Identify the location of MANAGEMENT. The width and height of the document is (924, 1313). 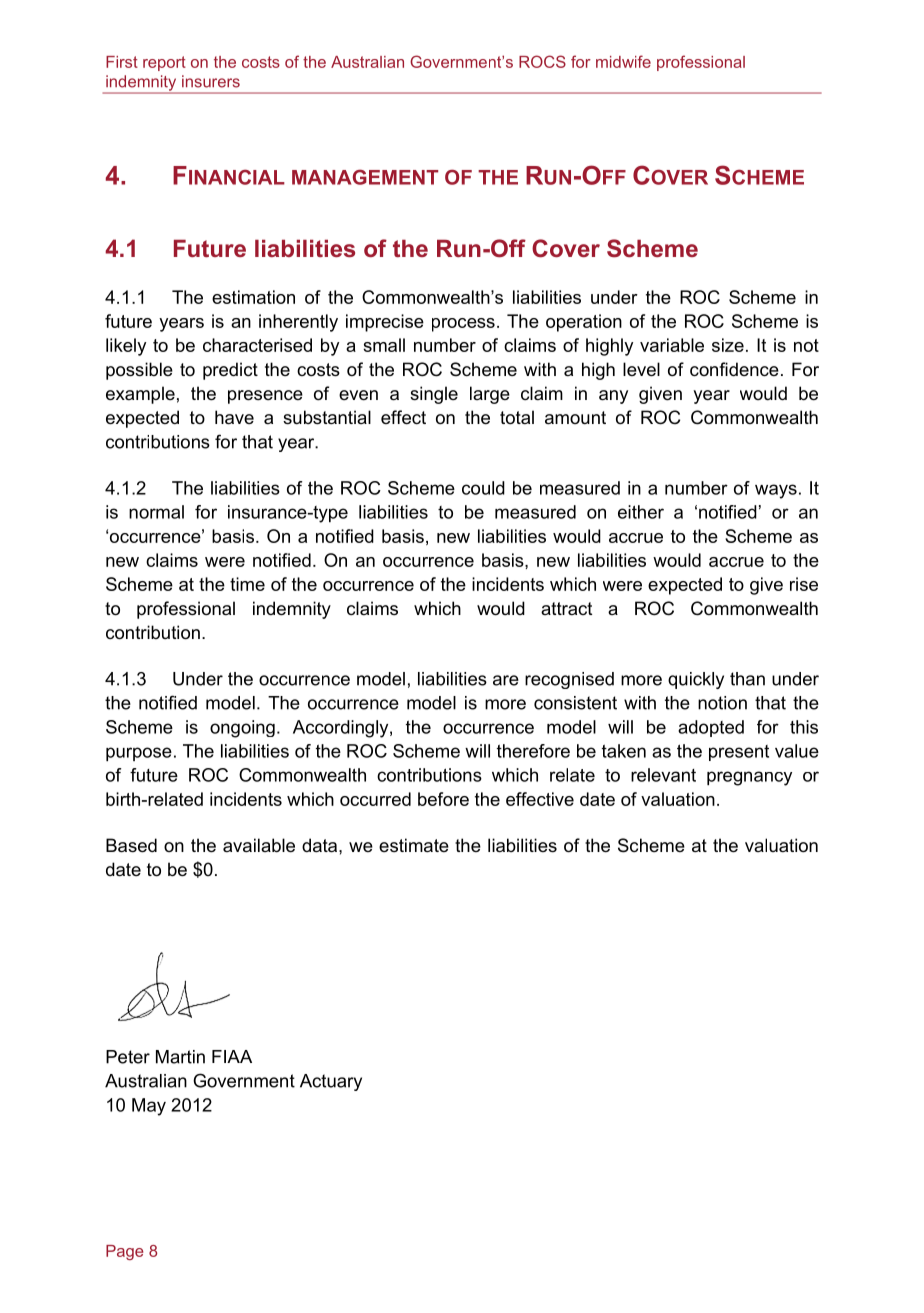
(365, 177).
